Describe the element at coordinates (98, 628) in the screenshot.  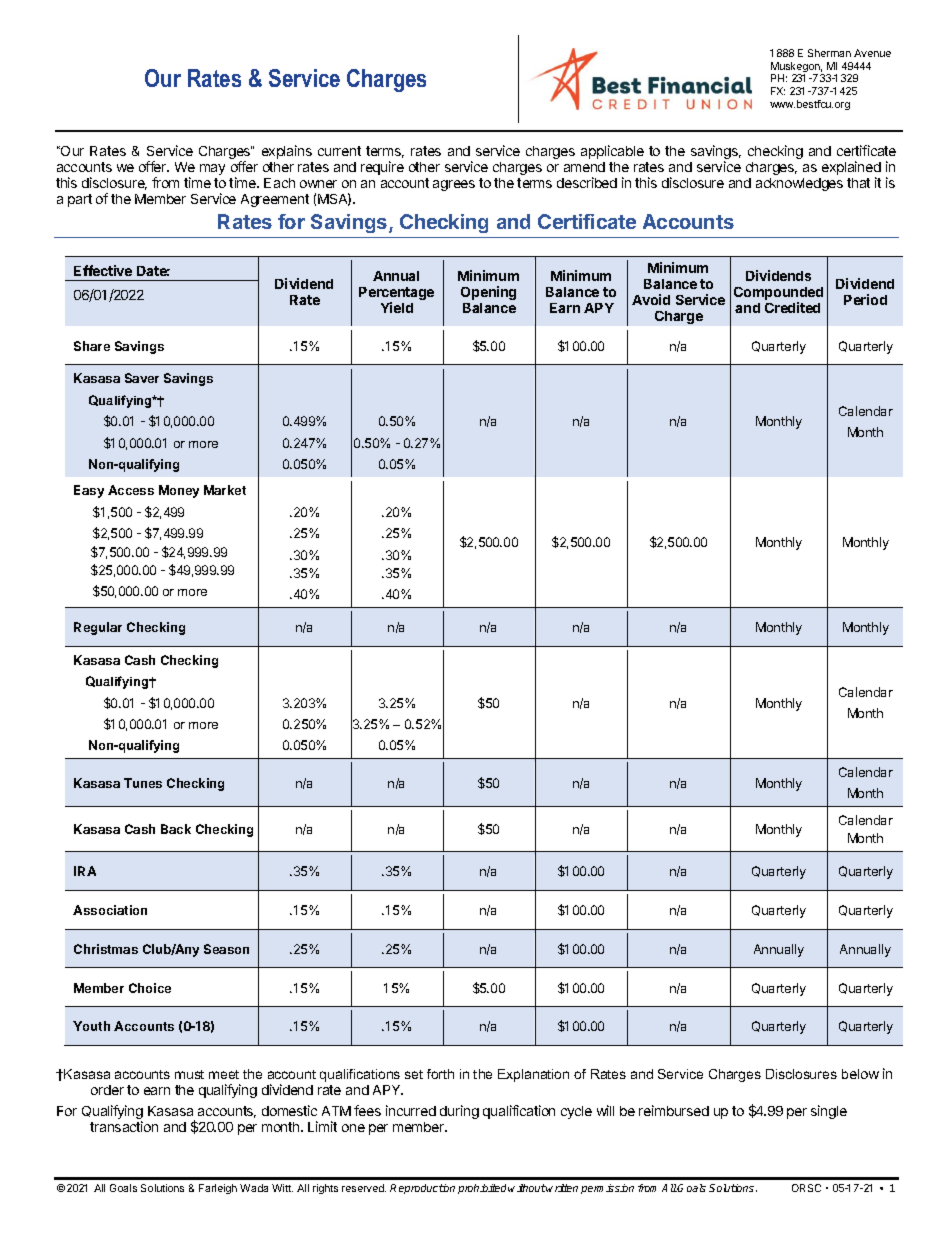
I see `Regular` at that location.
